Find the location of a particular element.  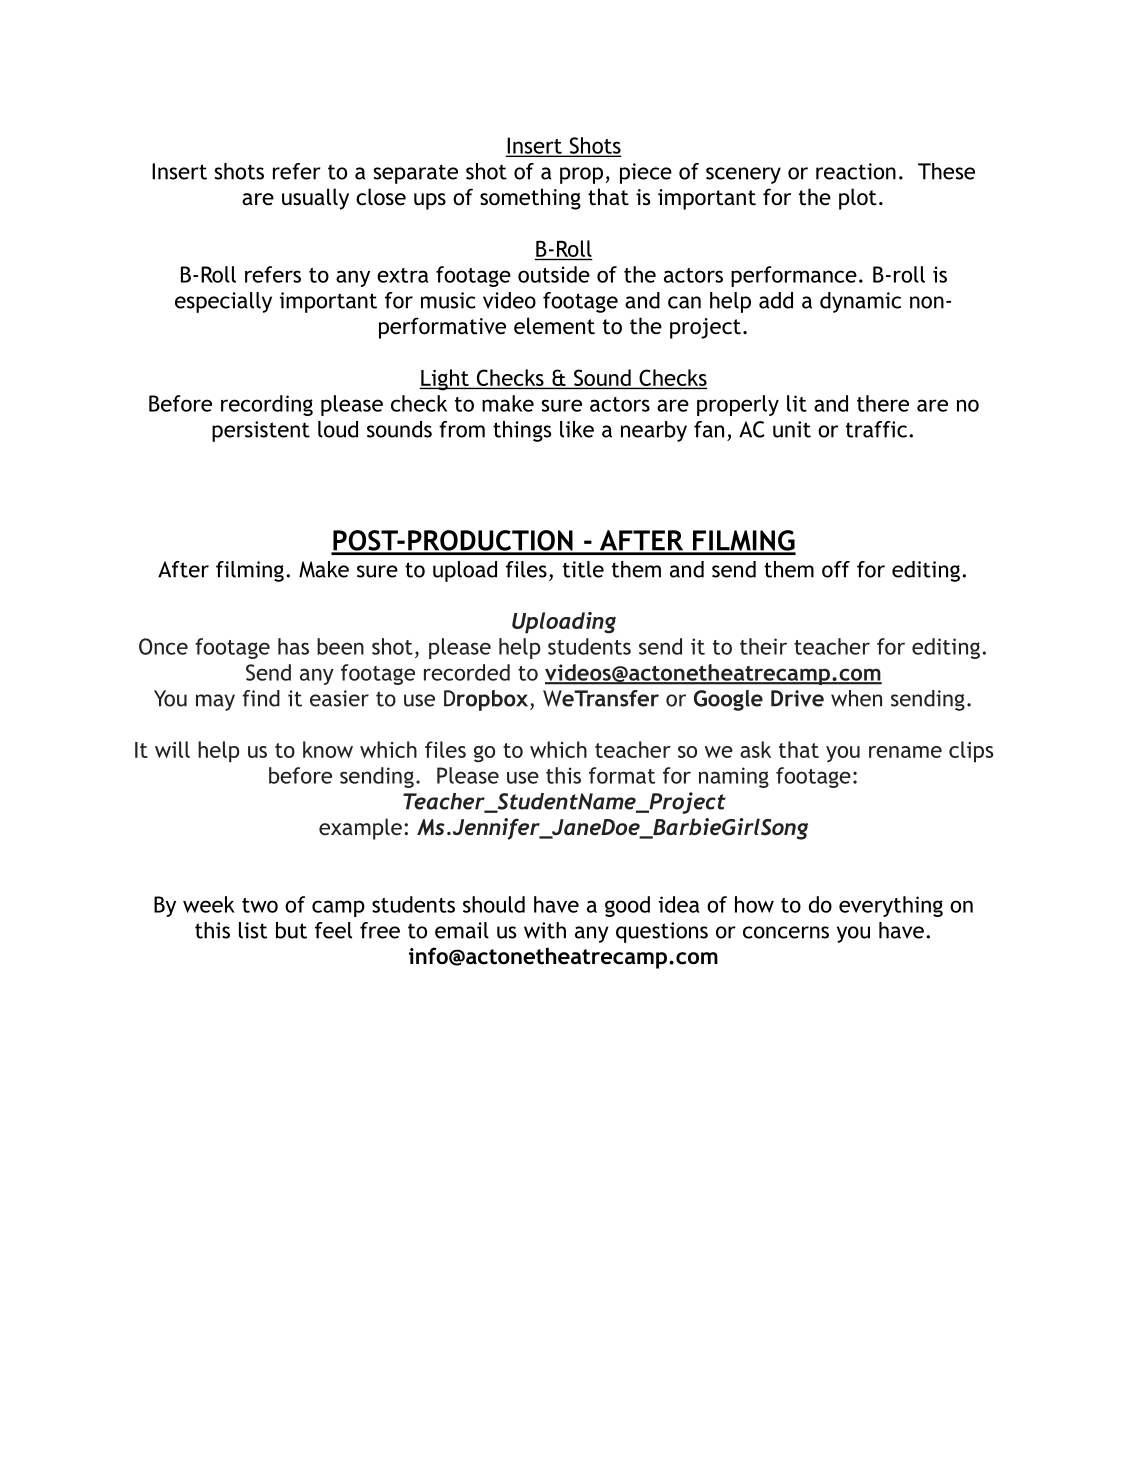

two is located at coordinates (260, 905).
